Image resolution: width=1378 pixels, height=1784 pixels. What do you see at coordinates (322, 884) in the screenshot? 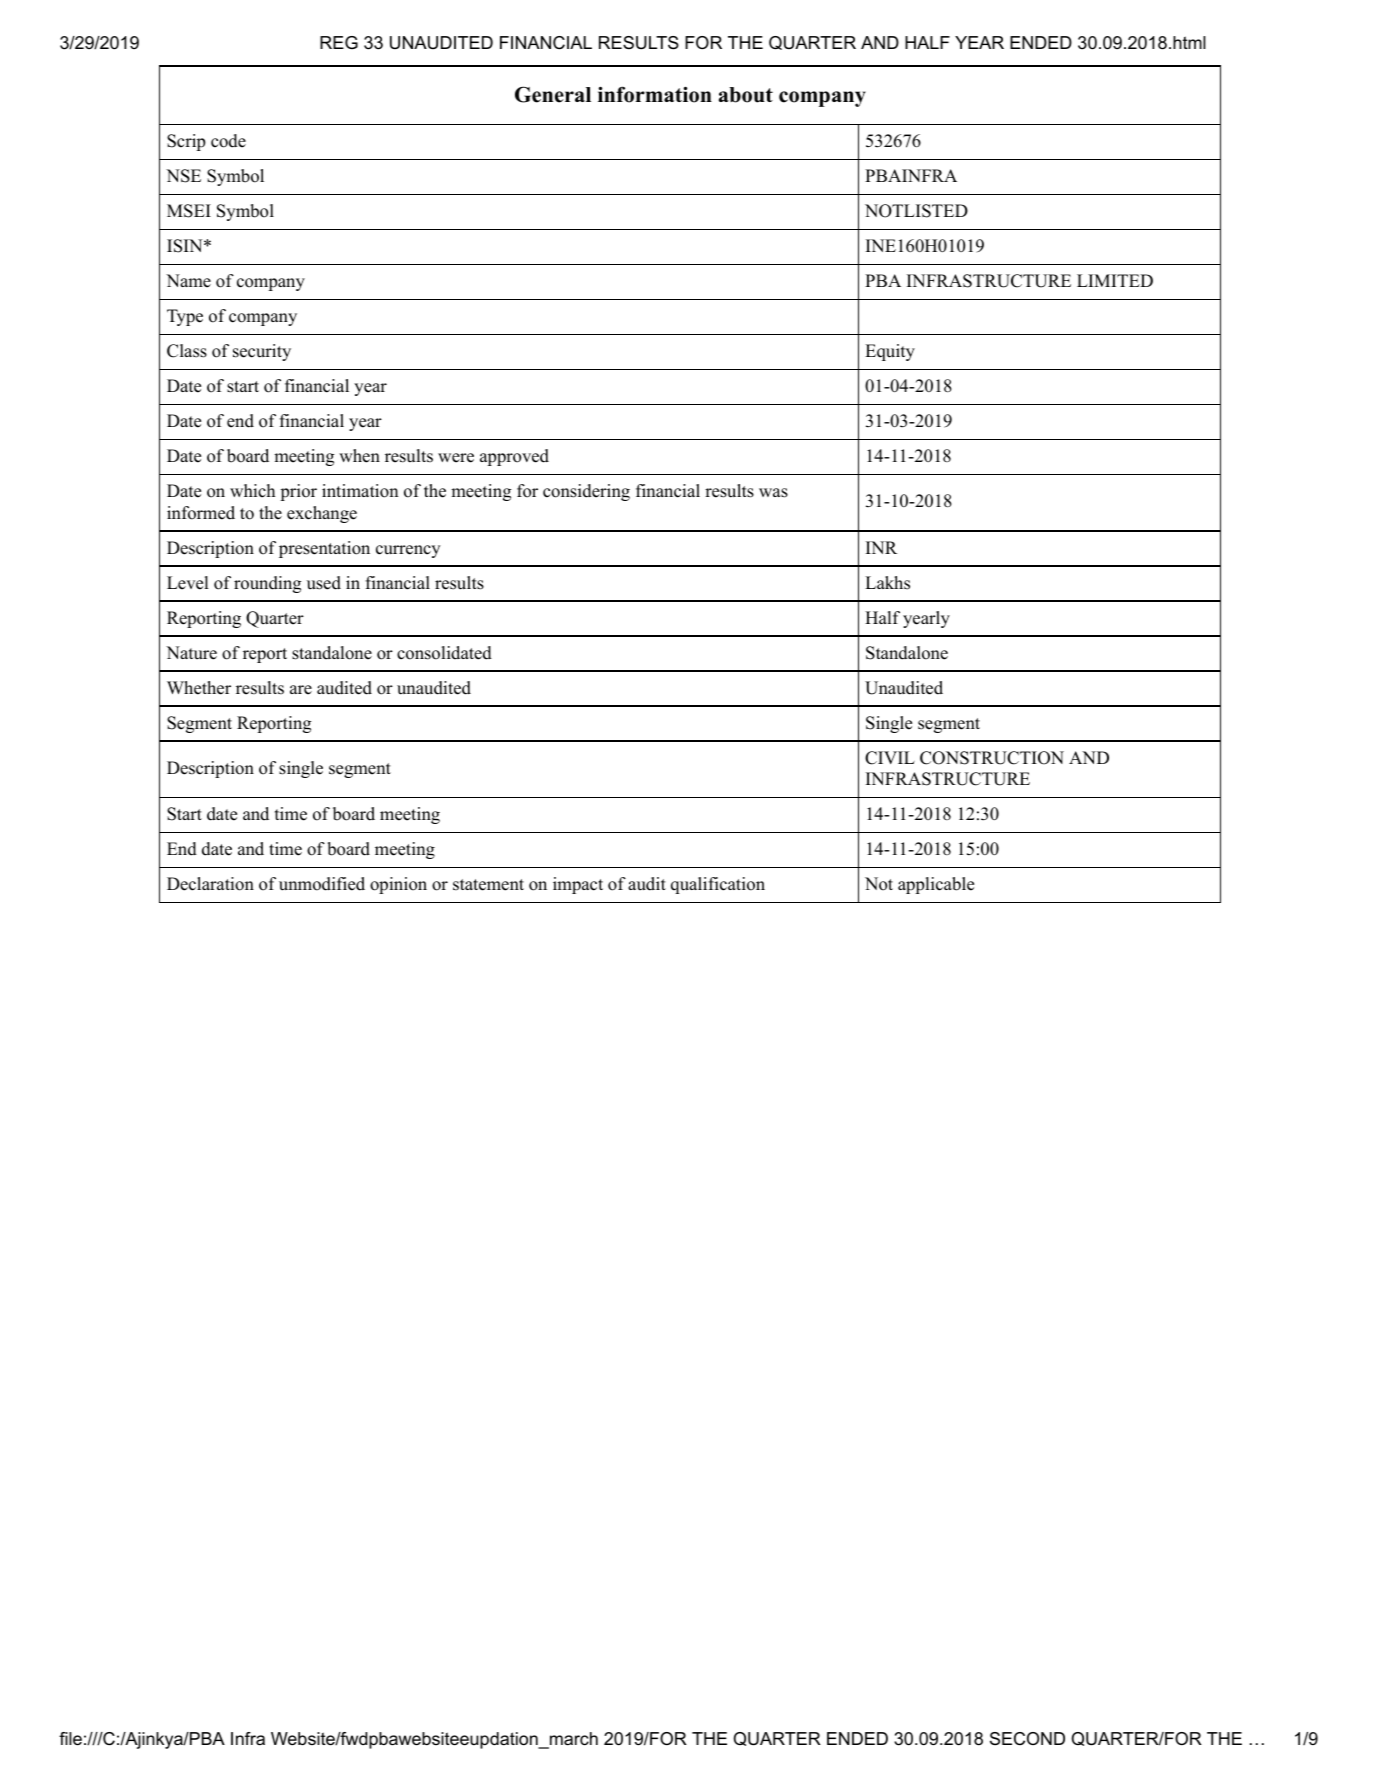
I see `unmodified` at bounding box center [322, 884].
